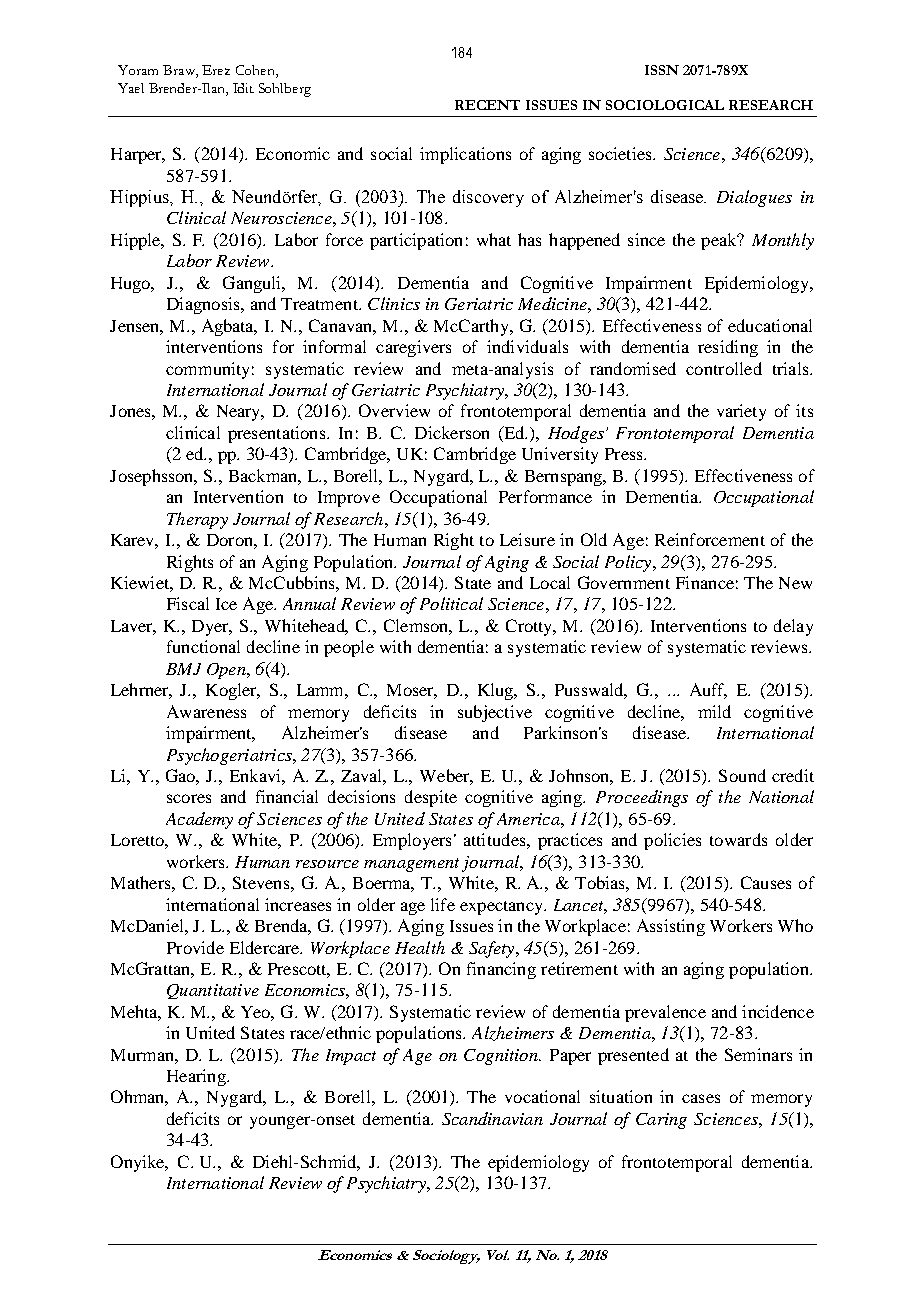 The height and width of the screenshot is (1308, 924). What do you see at coordinates (492, 1118) in the screenshot?
I see `Scandinavian` at bounding box center [492, 1118].
